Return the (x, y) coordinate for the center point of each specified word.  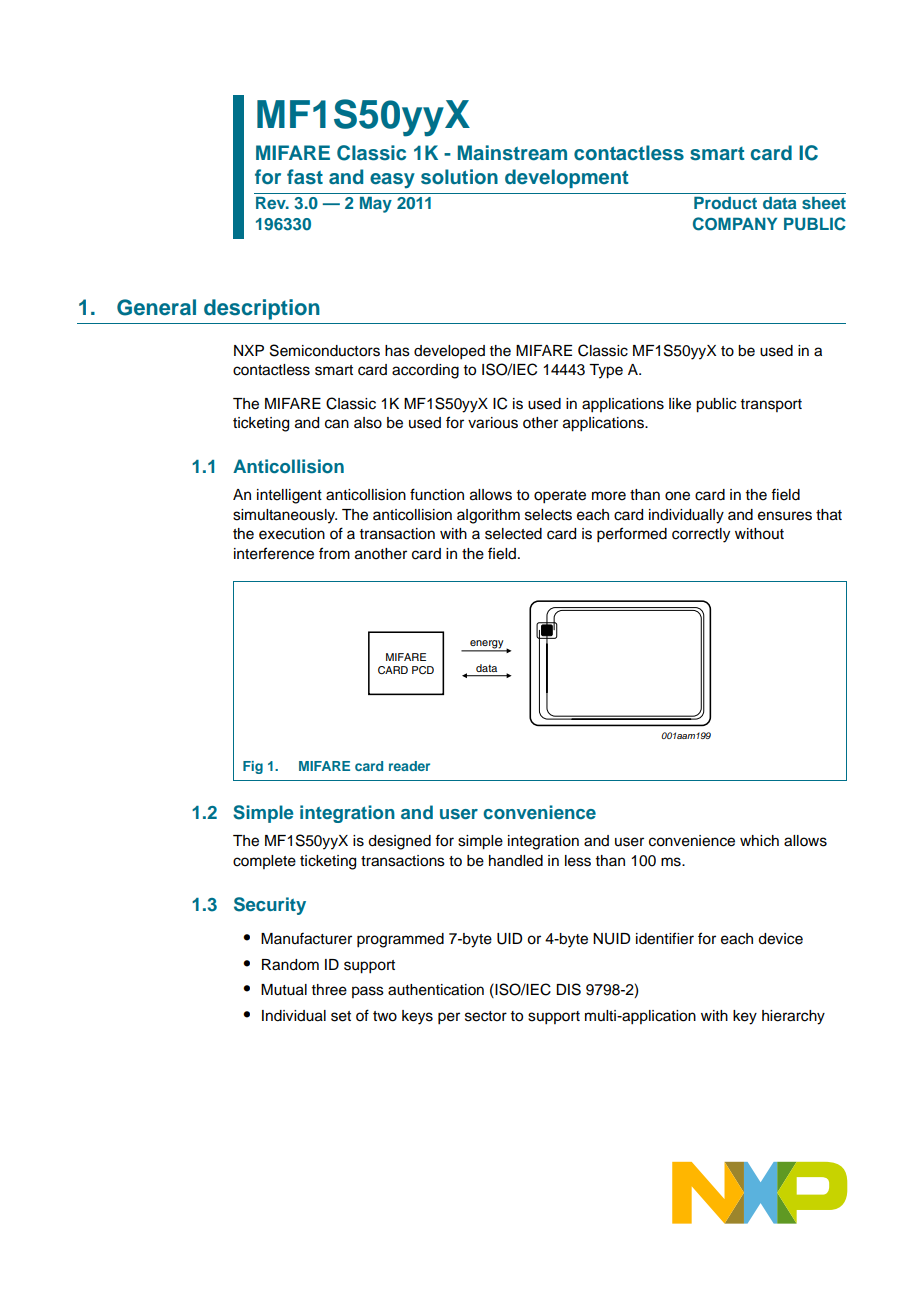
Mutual (284, 990)
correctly (701, 535)
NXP (249, 350)
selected (513, 534)
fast (305, 177)
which (759, 841)
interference (274, 553)
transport (771, 405)
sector (486, 1016)
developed (449, 352)
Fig (253, 767)
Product (725, 202)
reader (409, 766)
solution (459, 177)
